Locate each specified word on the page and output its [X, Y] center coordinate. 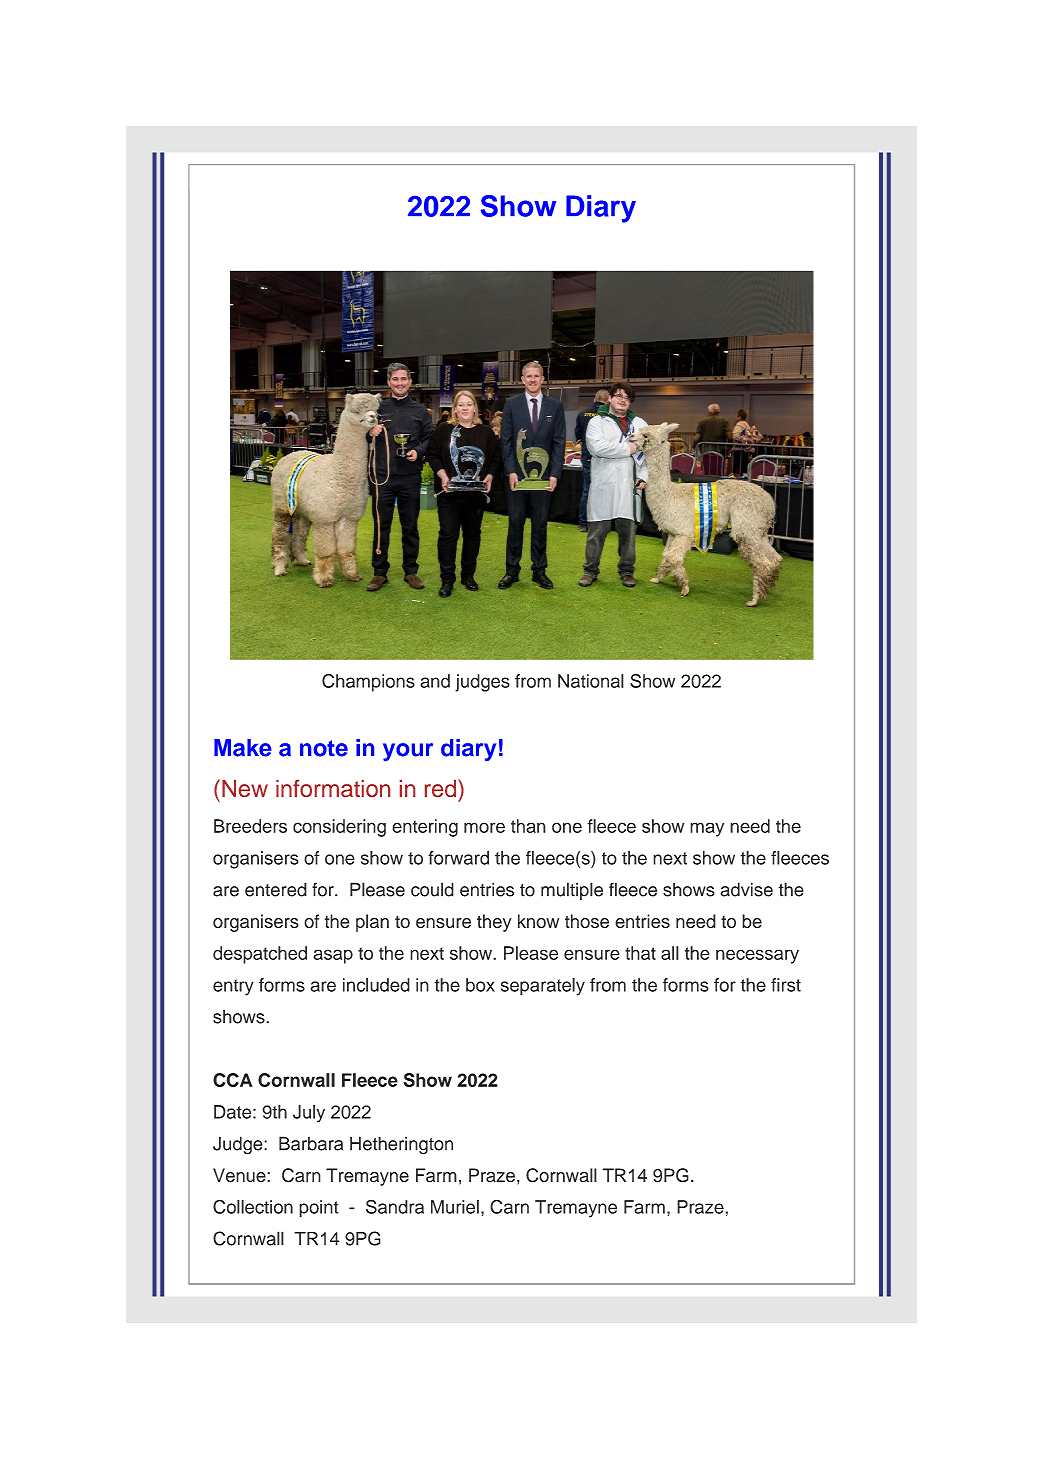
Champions [368, 683]
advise [746, 889]
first [786, 985]
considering [339, 828]
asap [333, 956]
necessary [757, 956]
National [591, 681]
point [319, 1209]
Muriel [455, 1207]
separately [543, 987]
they [494, 923]
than [528, 826]
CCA [232, 1080]
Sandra [395, 1206]
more [484, 827]
